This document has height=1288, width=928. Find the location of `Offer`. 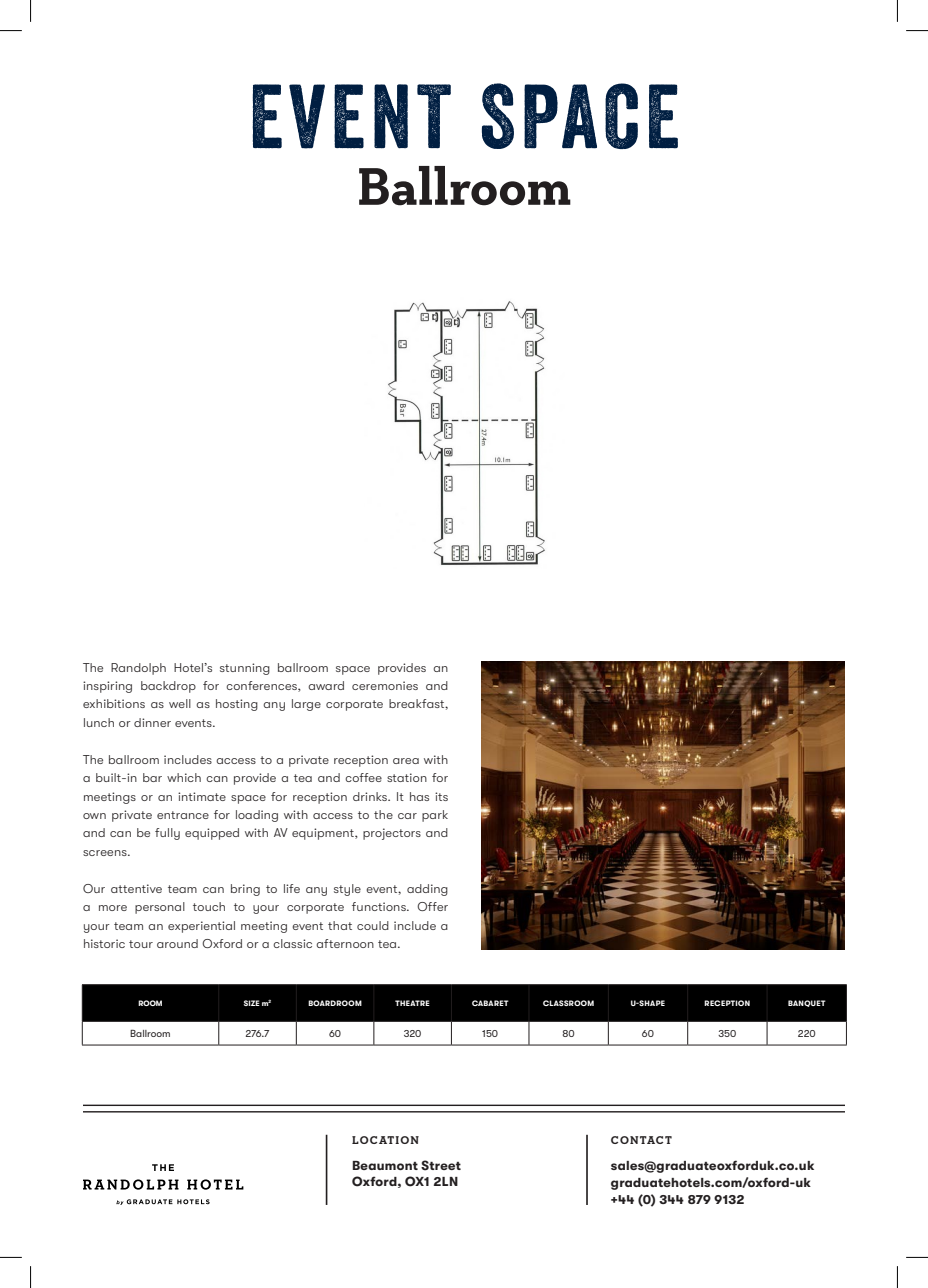

Offer is located at coordinates (432, 906).
